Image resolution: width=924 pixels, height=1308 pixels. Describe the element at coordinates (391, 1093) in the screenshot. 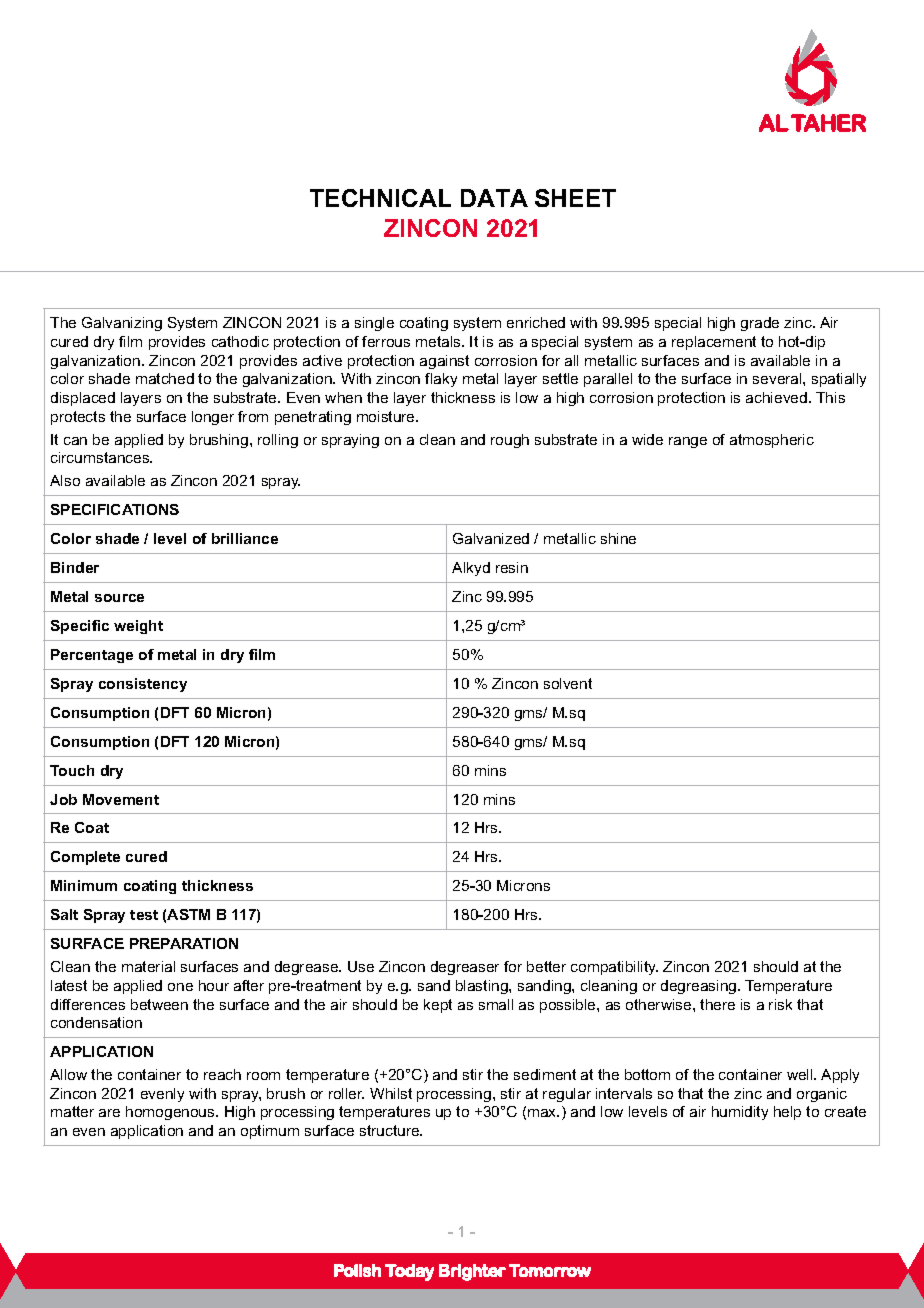

I see `Whilst` at that location.
